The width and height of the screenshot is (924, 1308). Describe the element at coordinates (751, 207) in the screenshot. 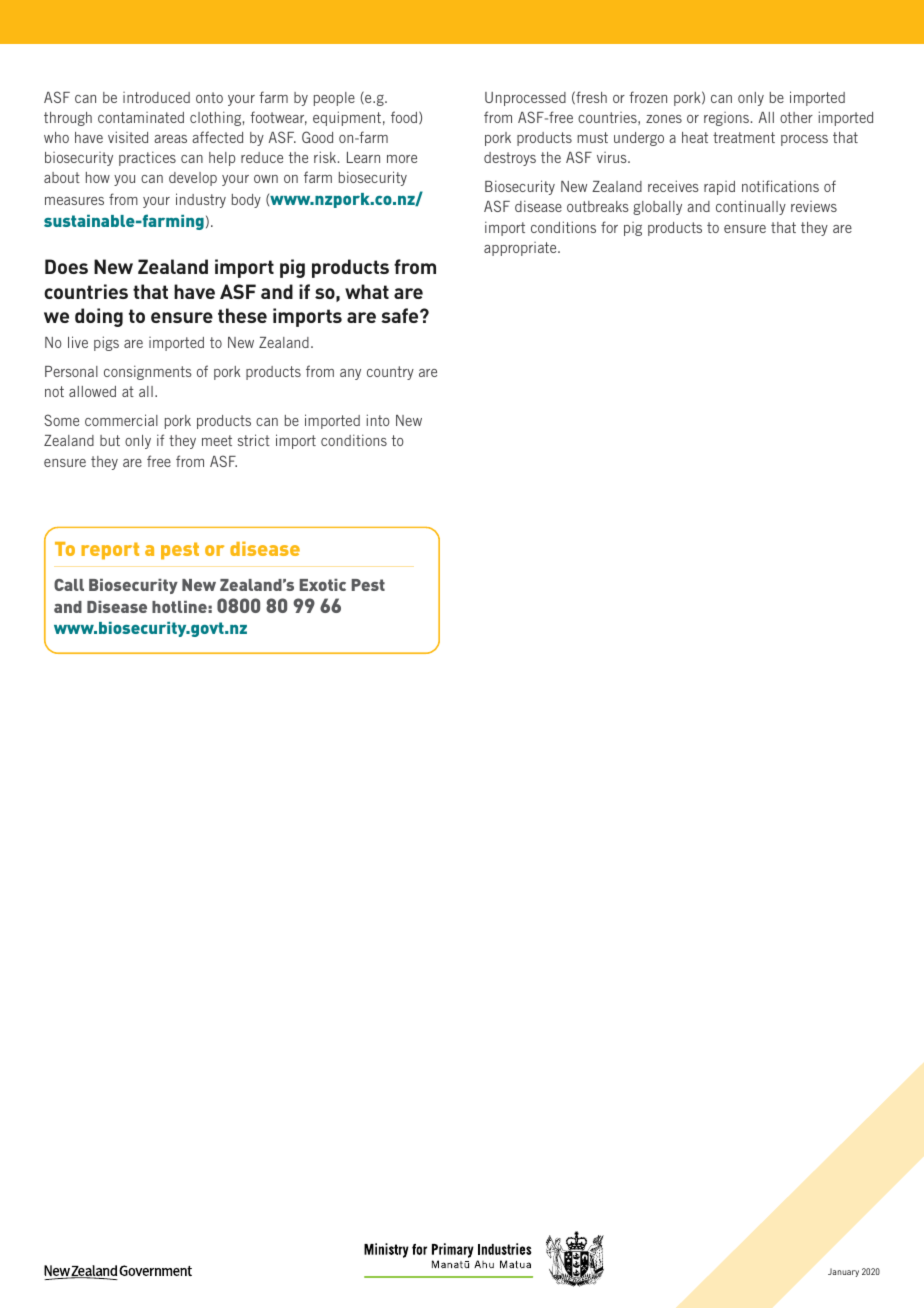

I see `continually` at that location.
